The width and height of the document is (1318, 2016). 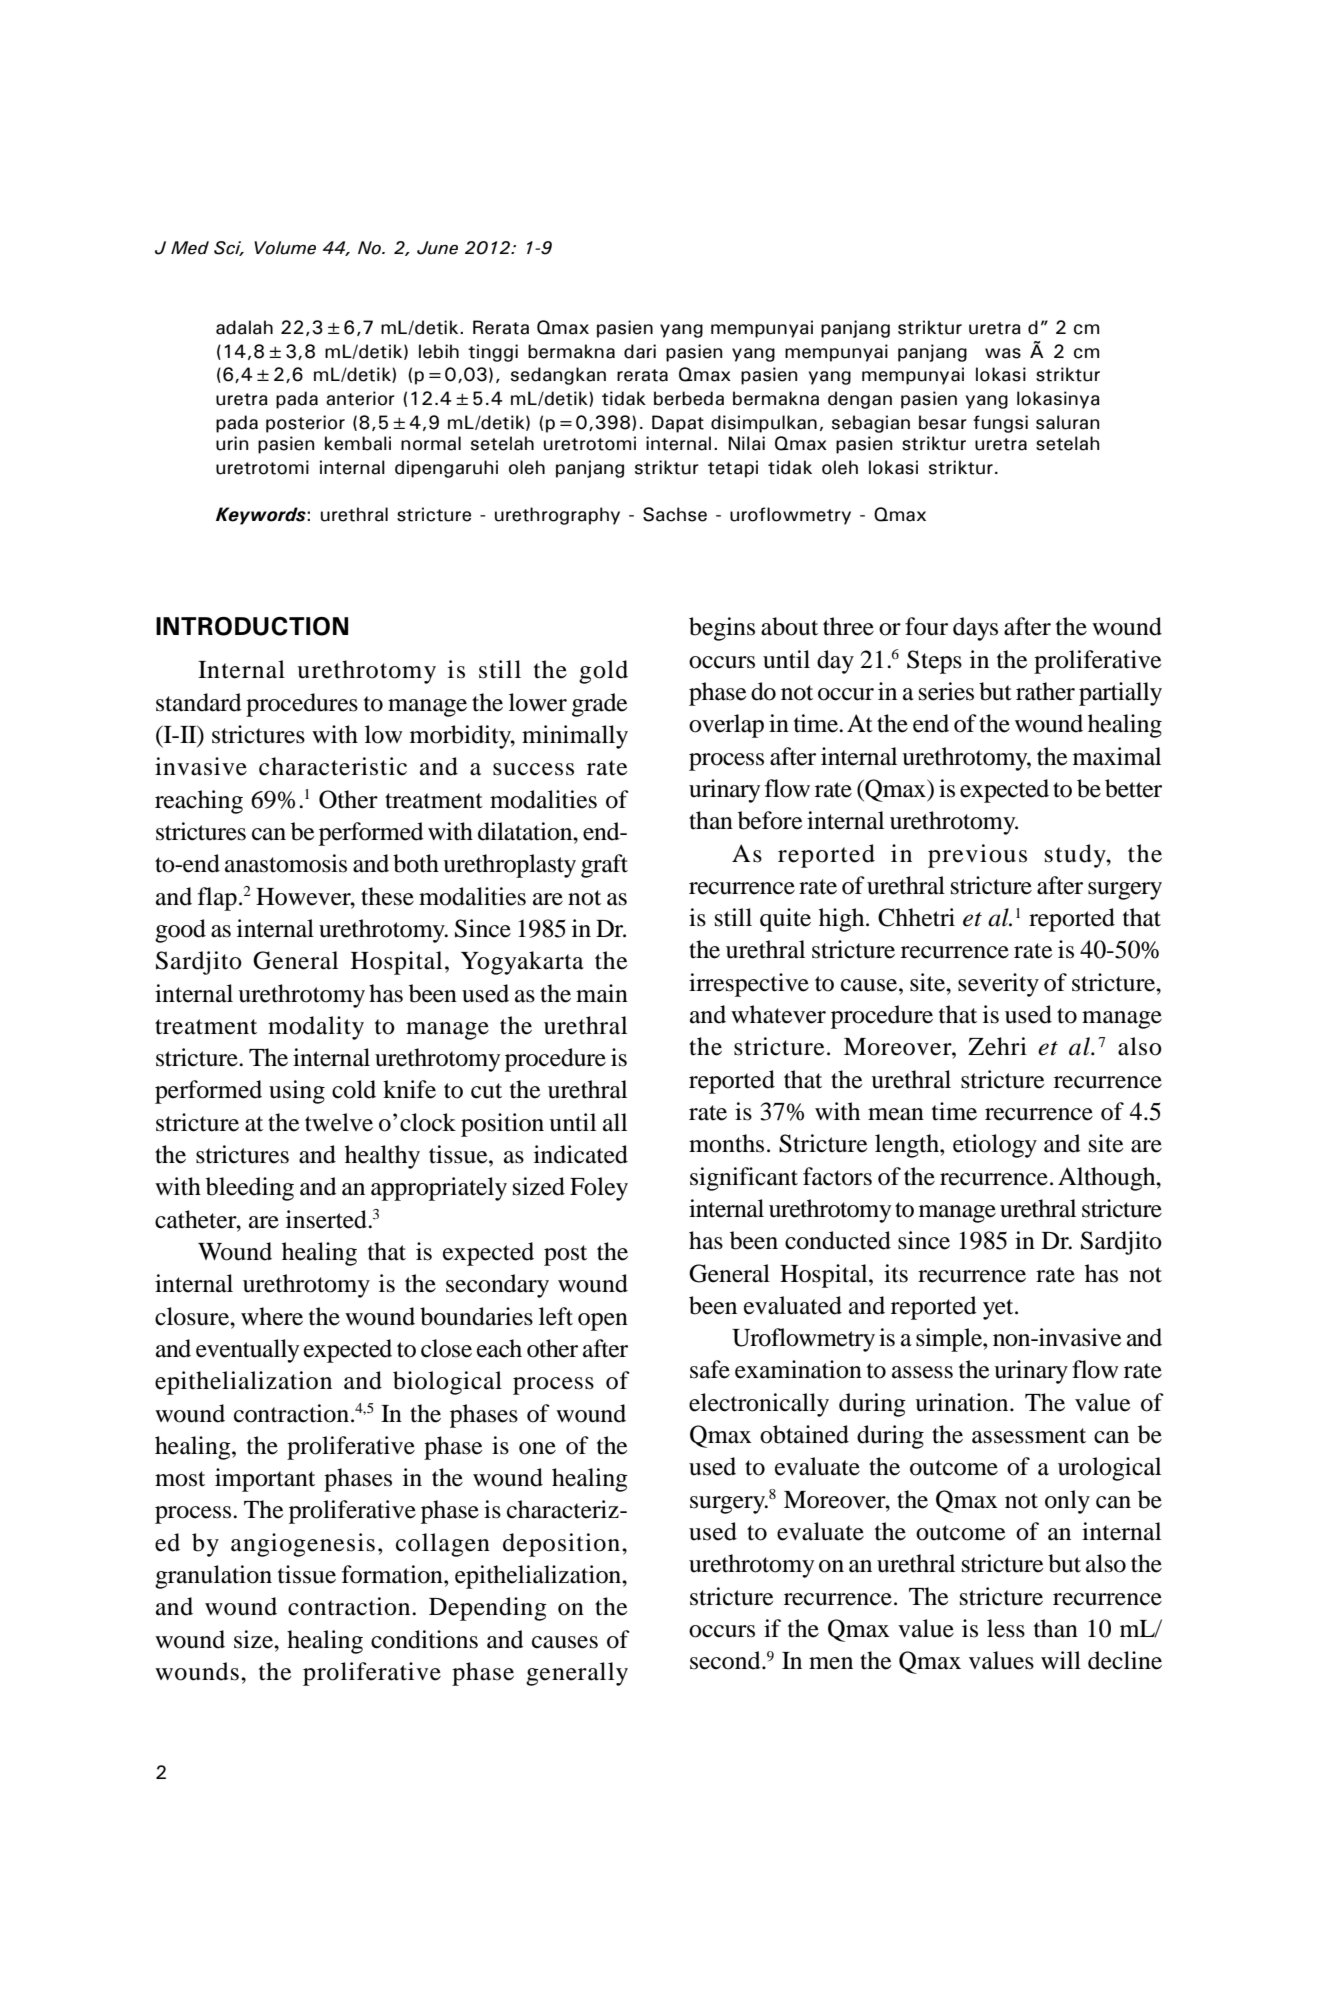 What do you see at coordinates (998, 985) in the document?
I see `severity` at bounding box center [998, 985].
